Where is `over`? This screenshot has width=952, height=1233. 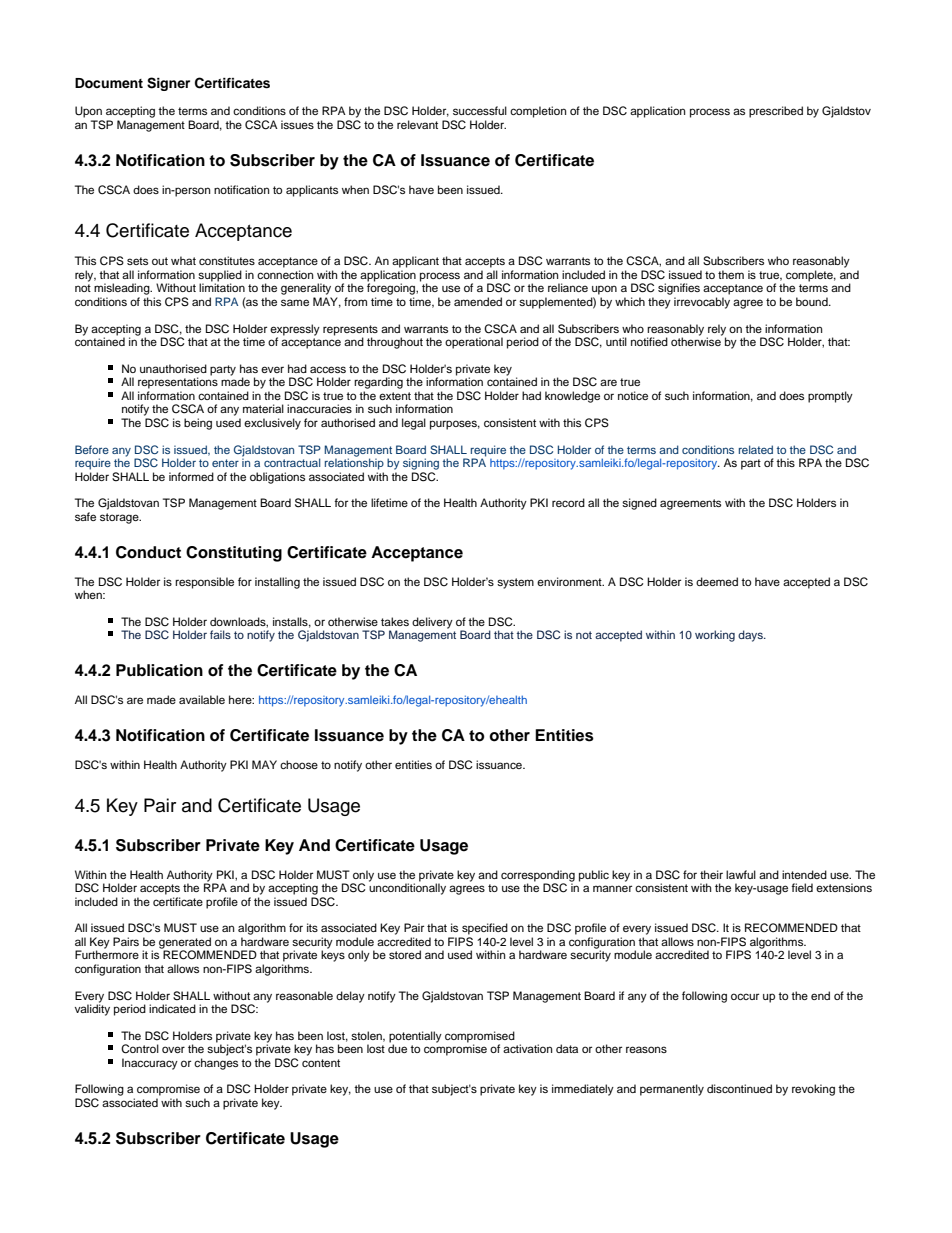 over is located at coordinates (173, 1049).
